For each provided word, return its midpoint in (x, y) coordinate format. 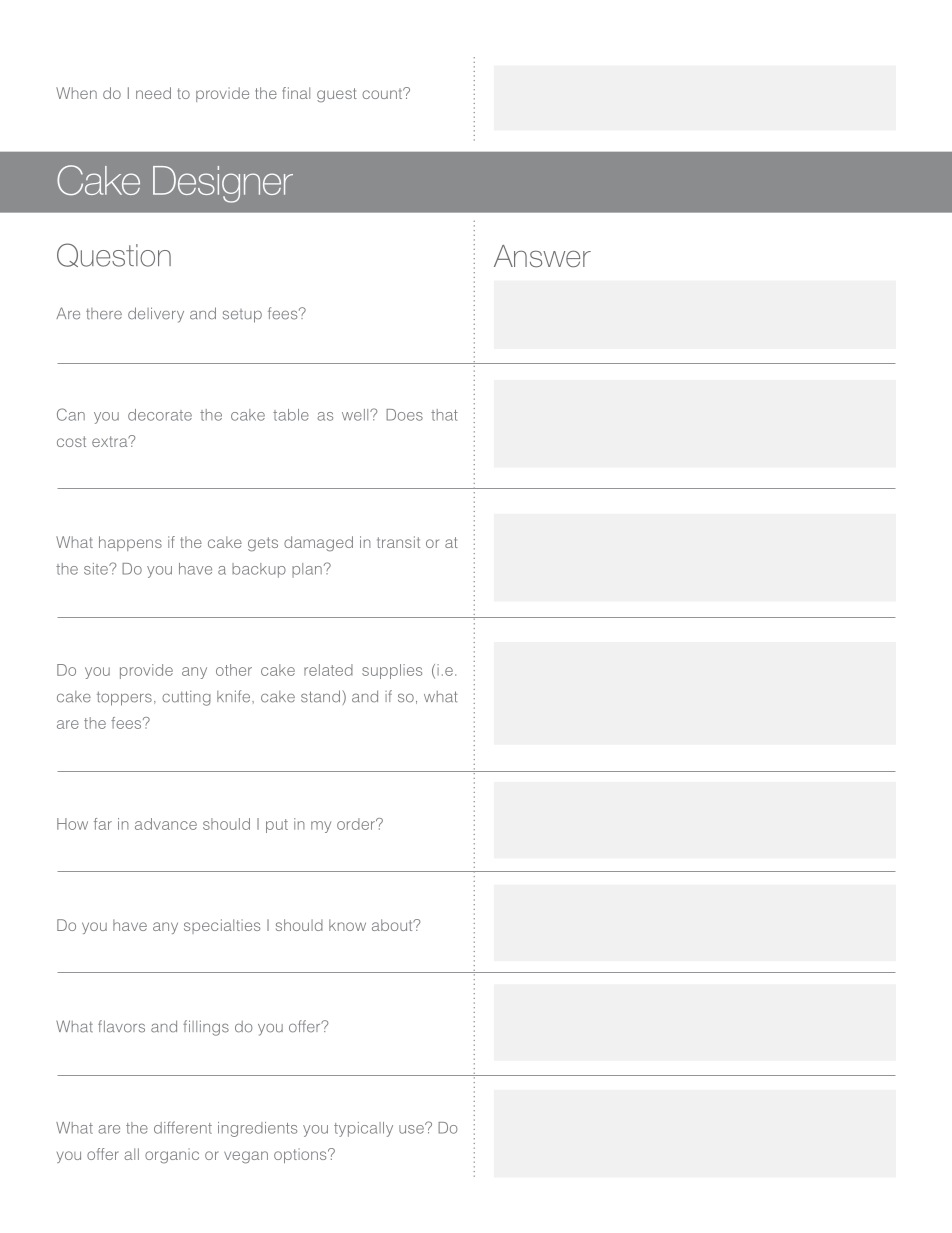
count (383, 93)
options (301, 1155)
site (97, 569)
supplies (392, 671)
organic (172, 1156)
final (296, 93)
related (328, 670)
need (153, 93)
